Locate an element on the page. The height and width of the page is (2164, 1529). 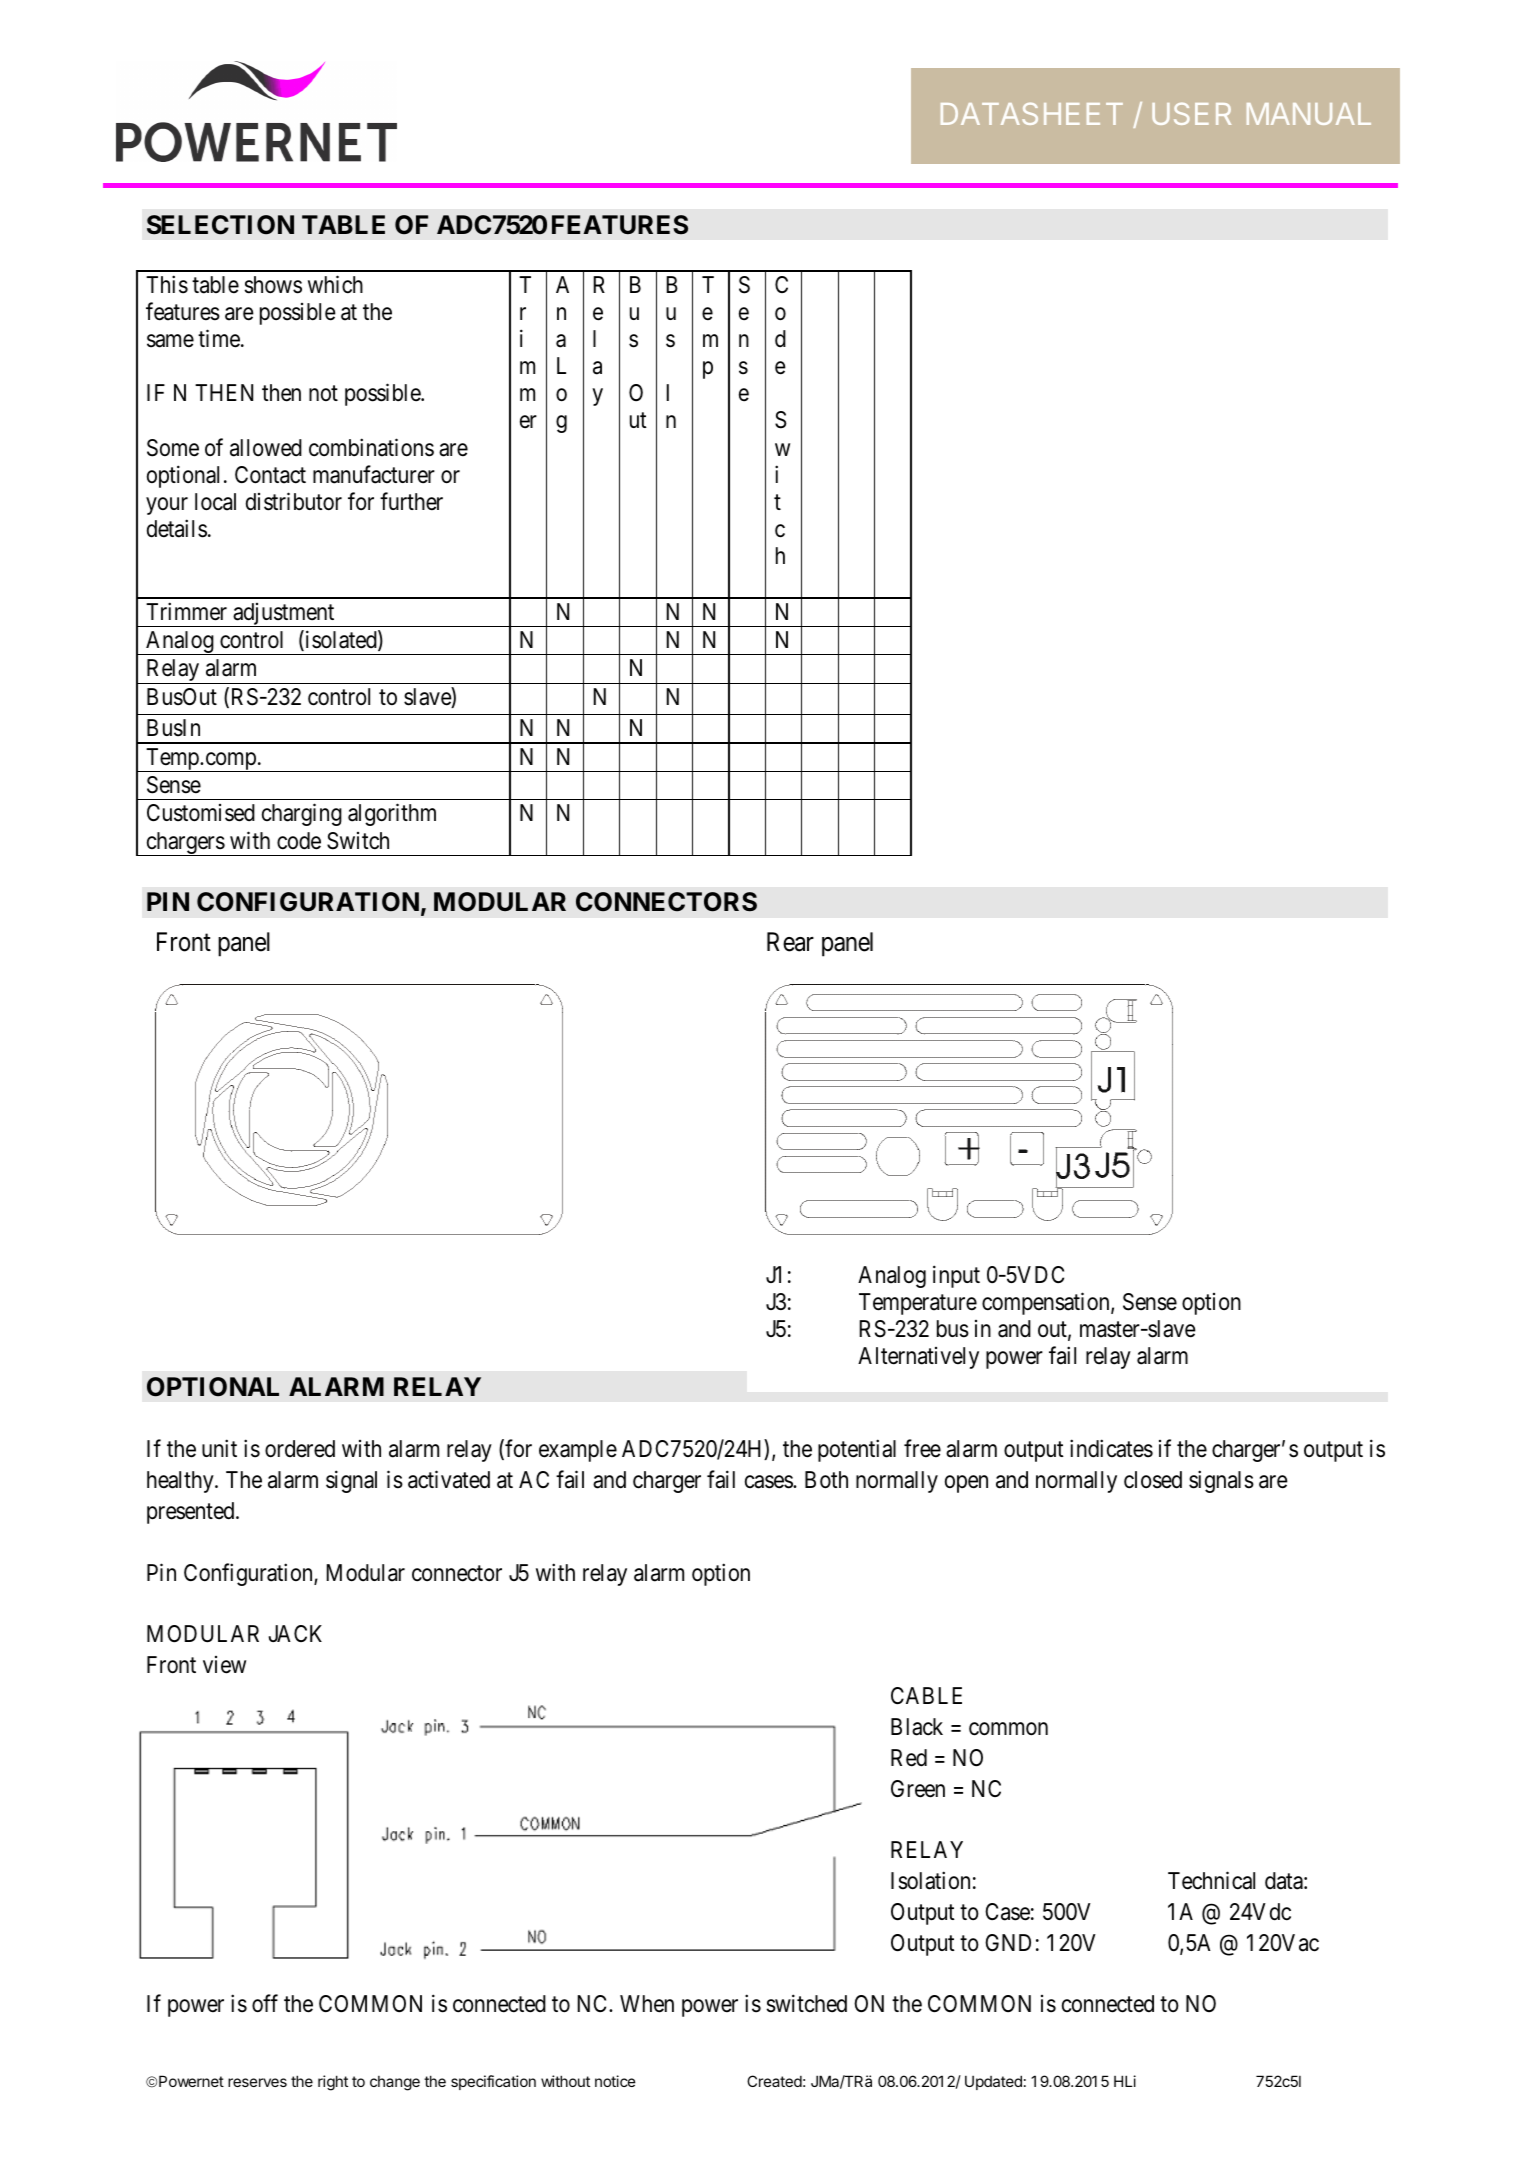
which is located at coordinates (335, 284).
